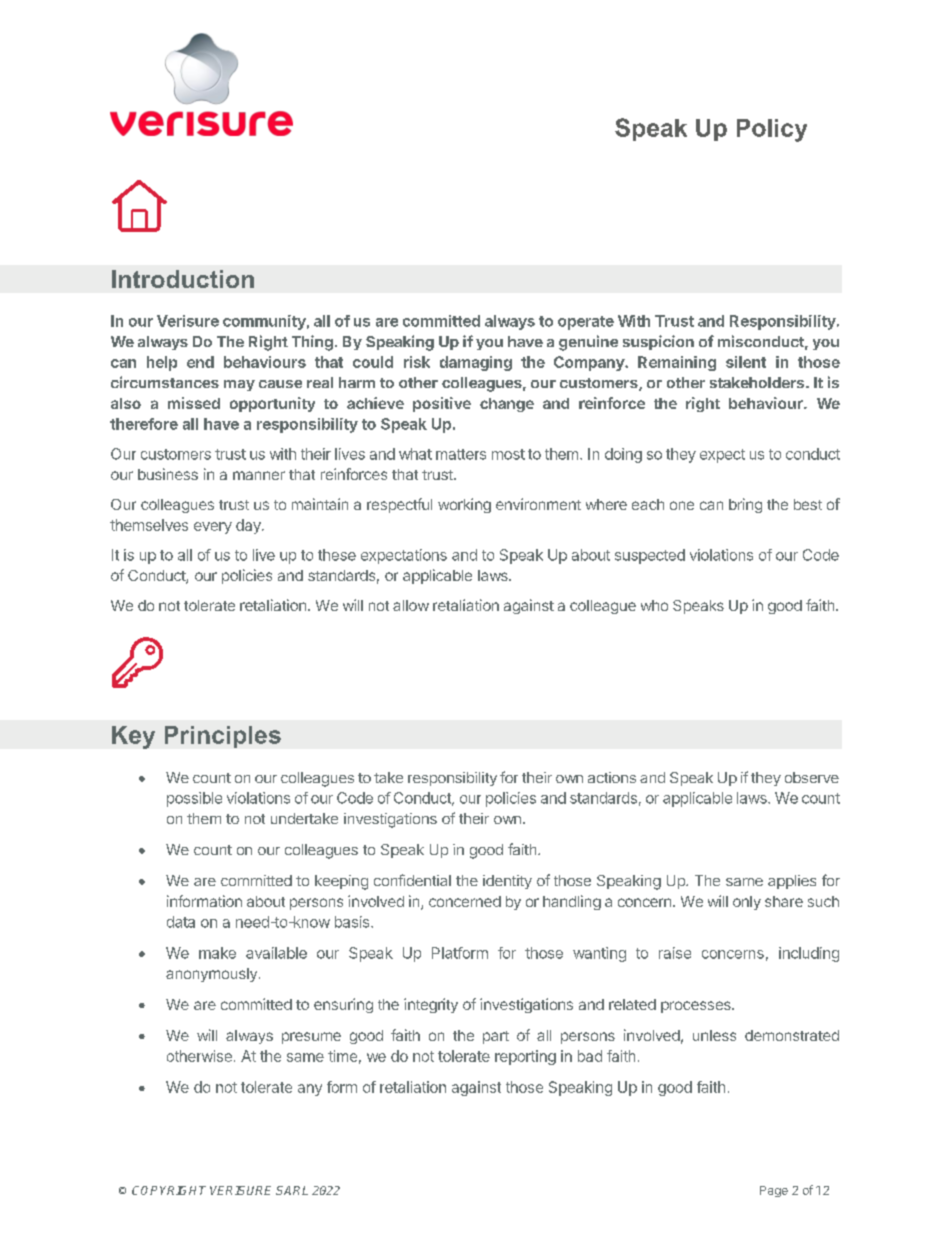  I want to click on identity, so click(507, 882).
